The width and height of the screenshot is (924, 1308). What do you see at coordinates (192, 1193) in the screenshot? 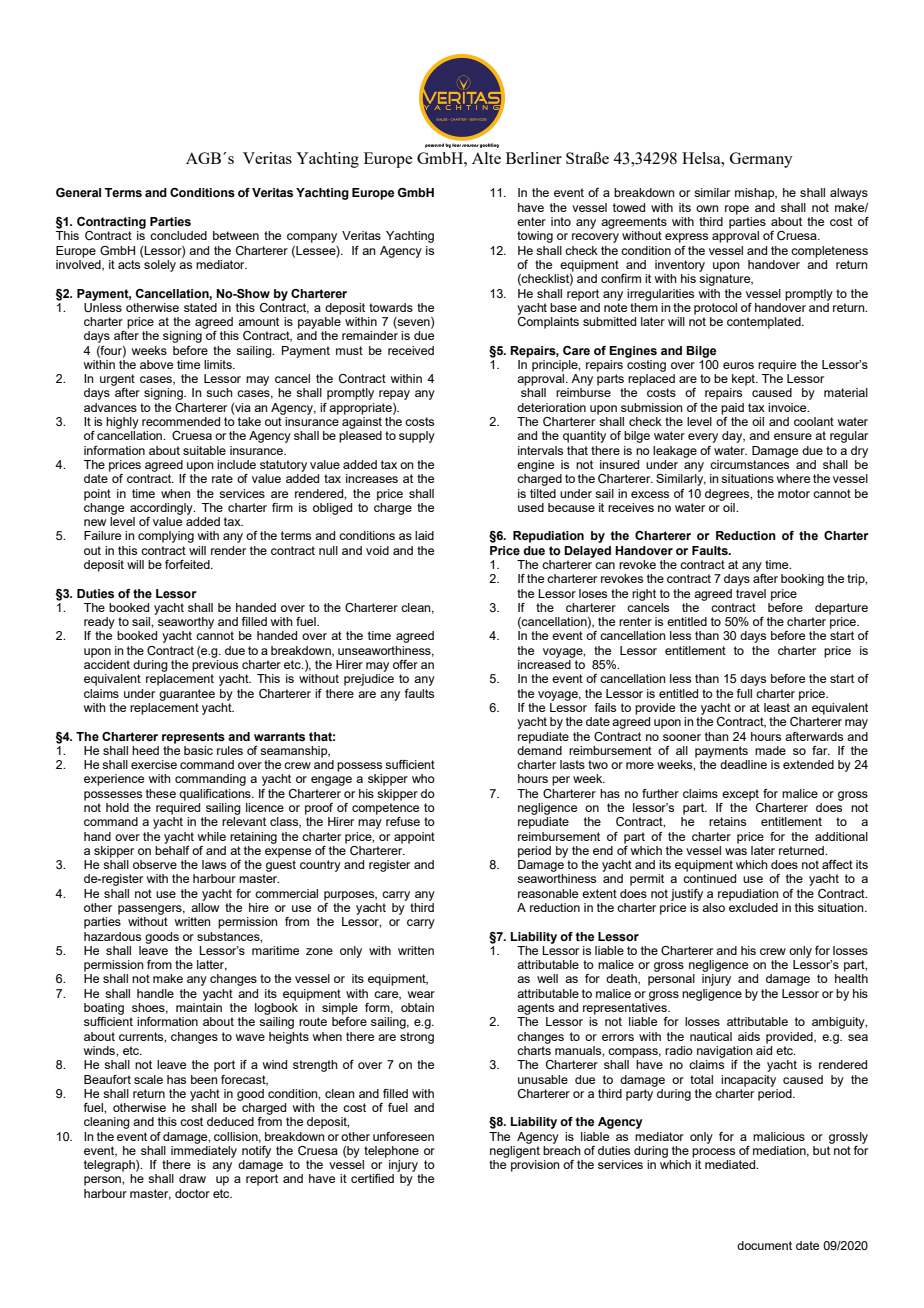
I see `doctor` at bounding box center [192, 1193].
